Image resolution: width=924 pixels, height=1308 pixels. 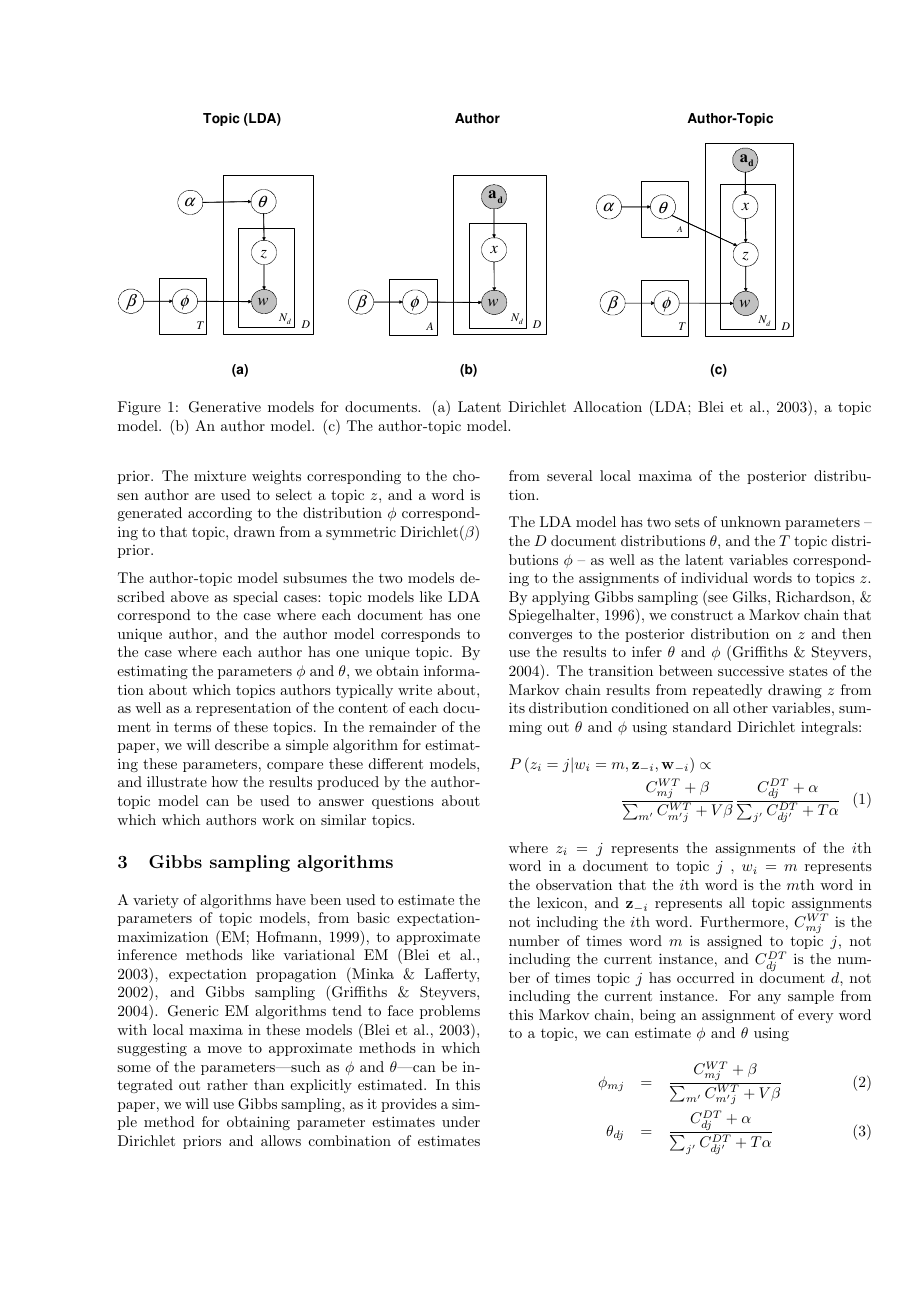 I want to click on rather, so click(x=227, y=1084).
